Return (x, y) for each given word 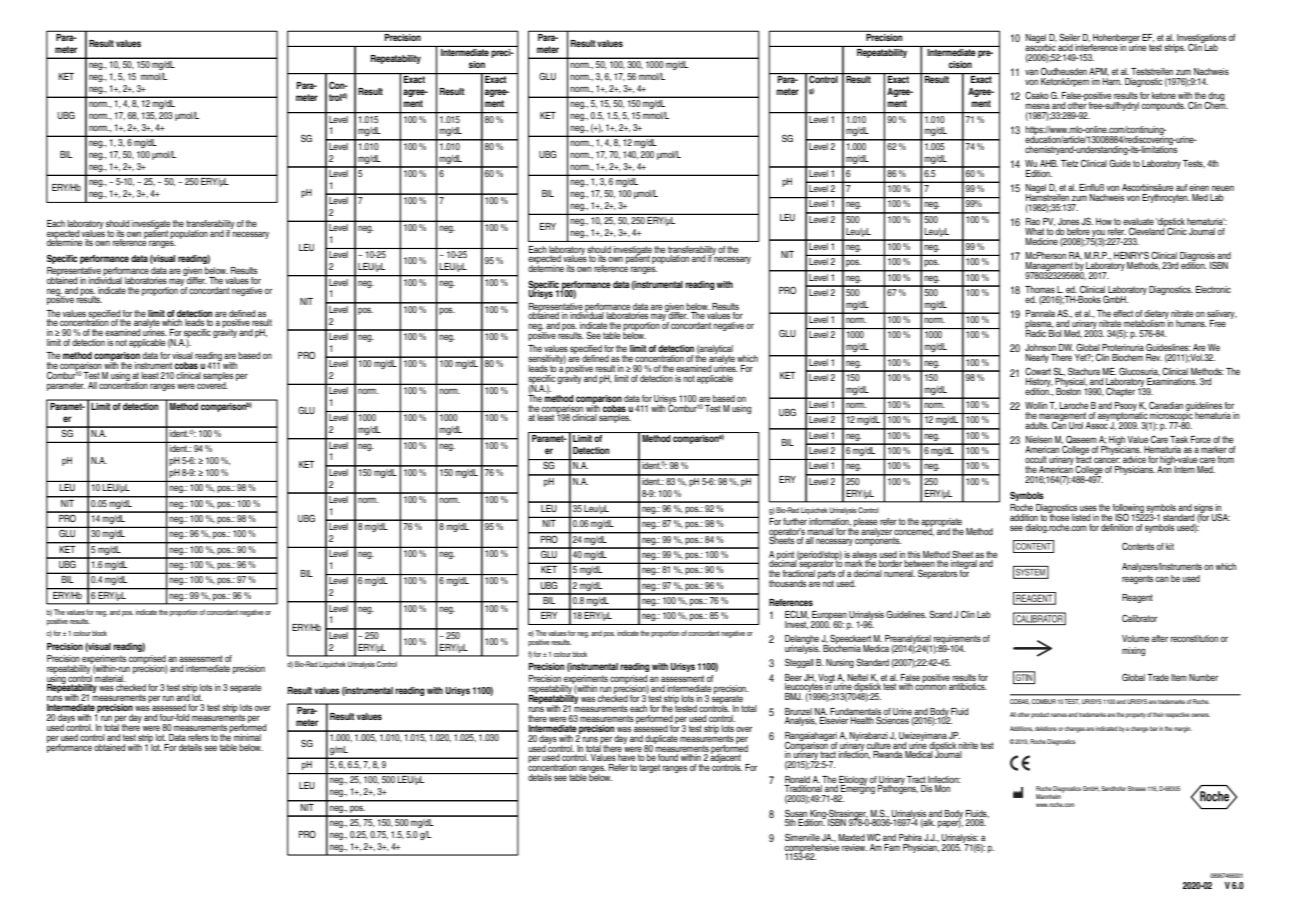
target (649, 768)
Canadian (1166, 405)
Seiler (1069, 37)
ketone (1164, 95)
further (795, 521)
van (1031, 72)
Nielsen (1039, 439)
